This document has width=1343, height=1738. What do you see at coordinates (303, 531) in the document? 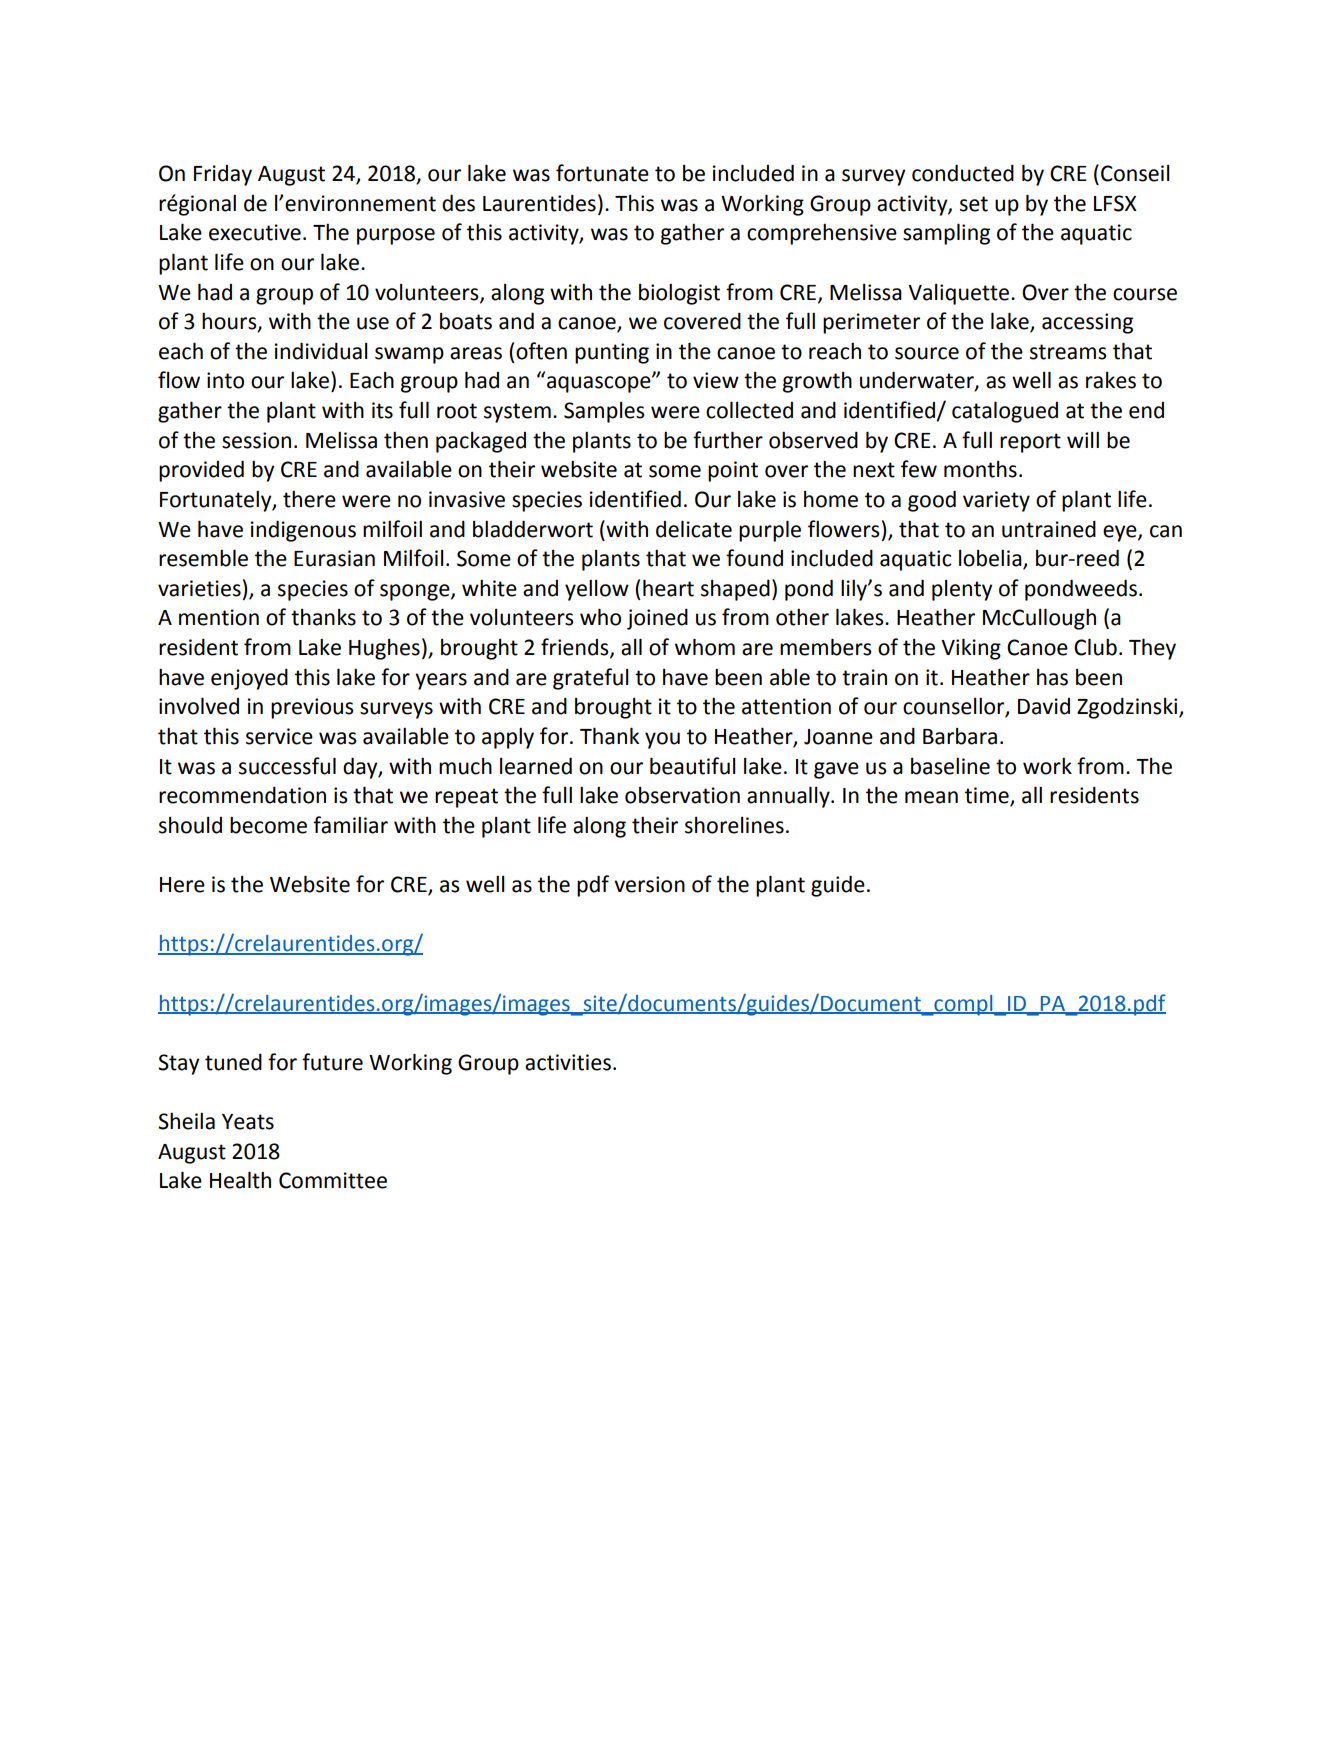
I see `indigenous` at bounding box center [303, 531].
